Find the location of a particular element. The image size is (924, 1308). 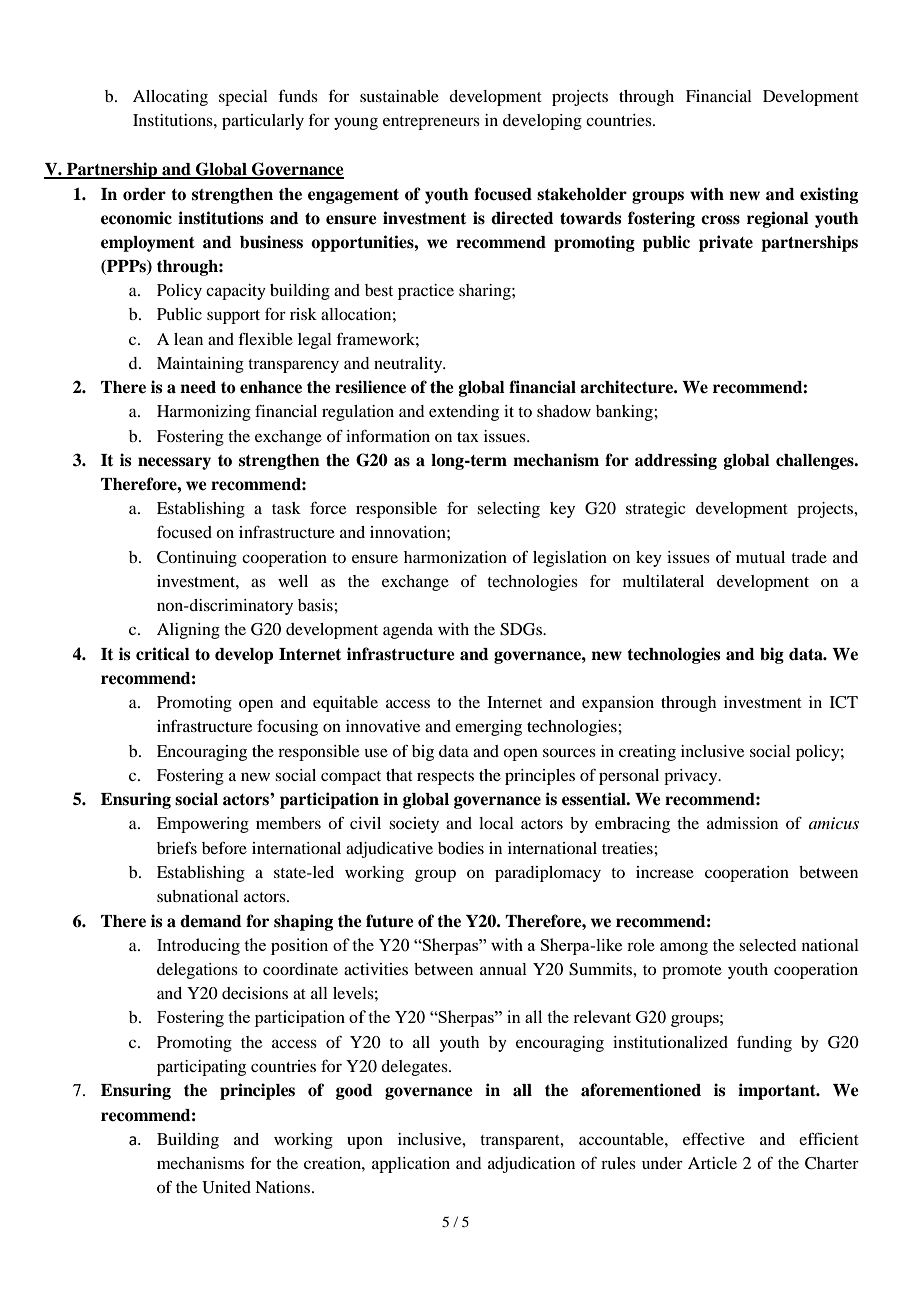

mutual is located at coordinates (760, 557).
